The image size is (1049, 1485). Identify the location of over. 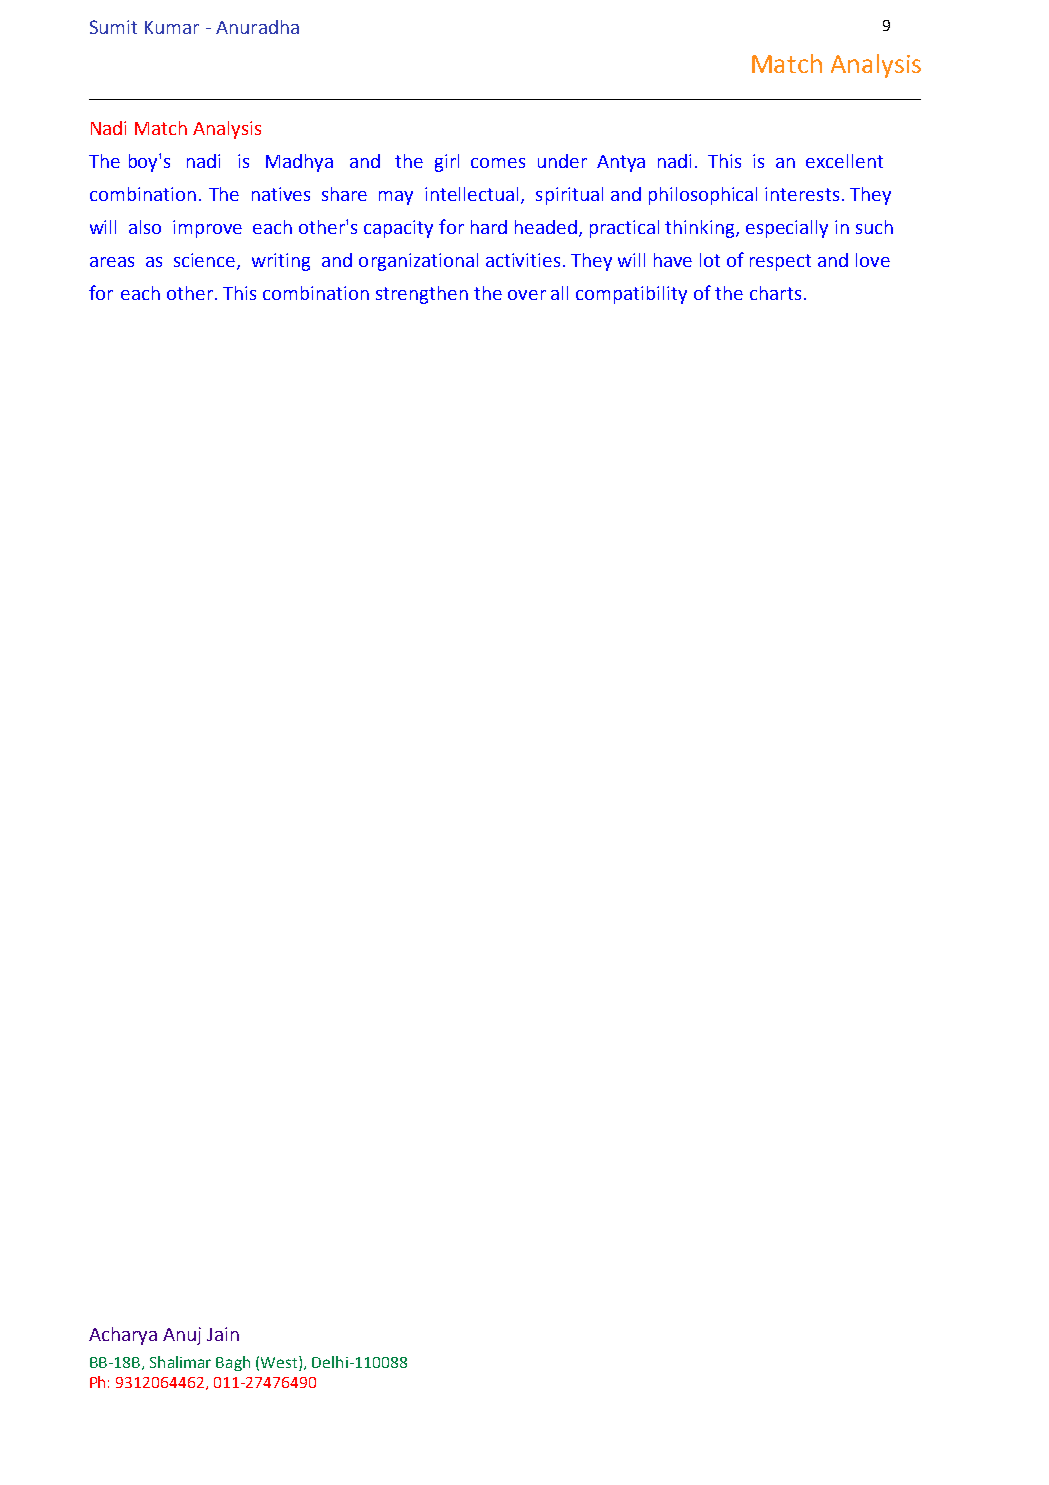
(527, 295).
